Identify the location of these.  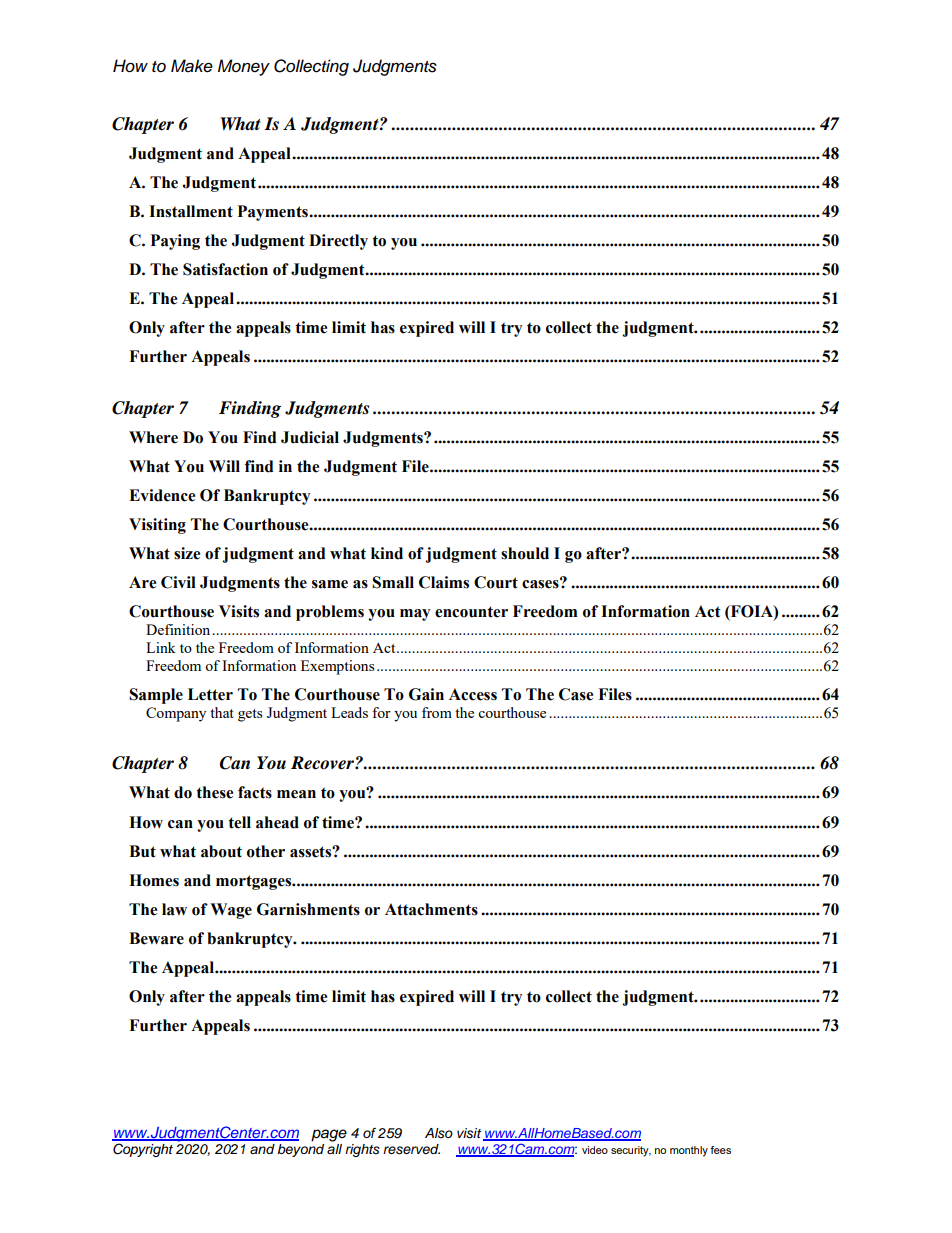
(214, 792).
